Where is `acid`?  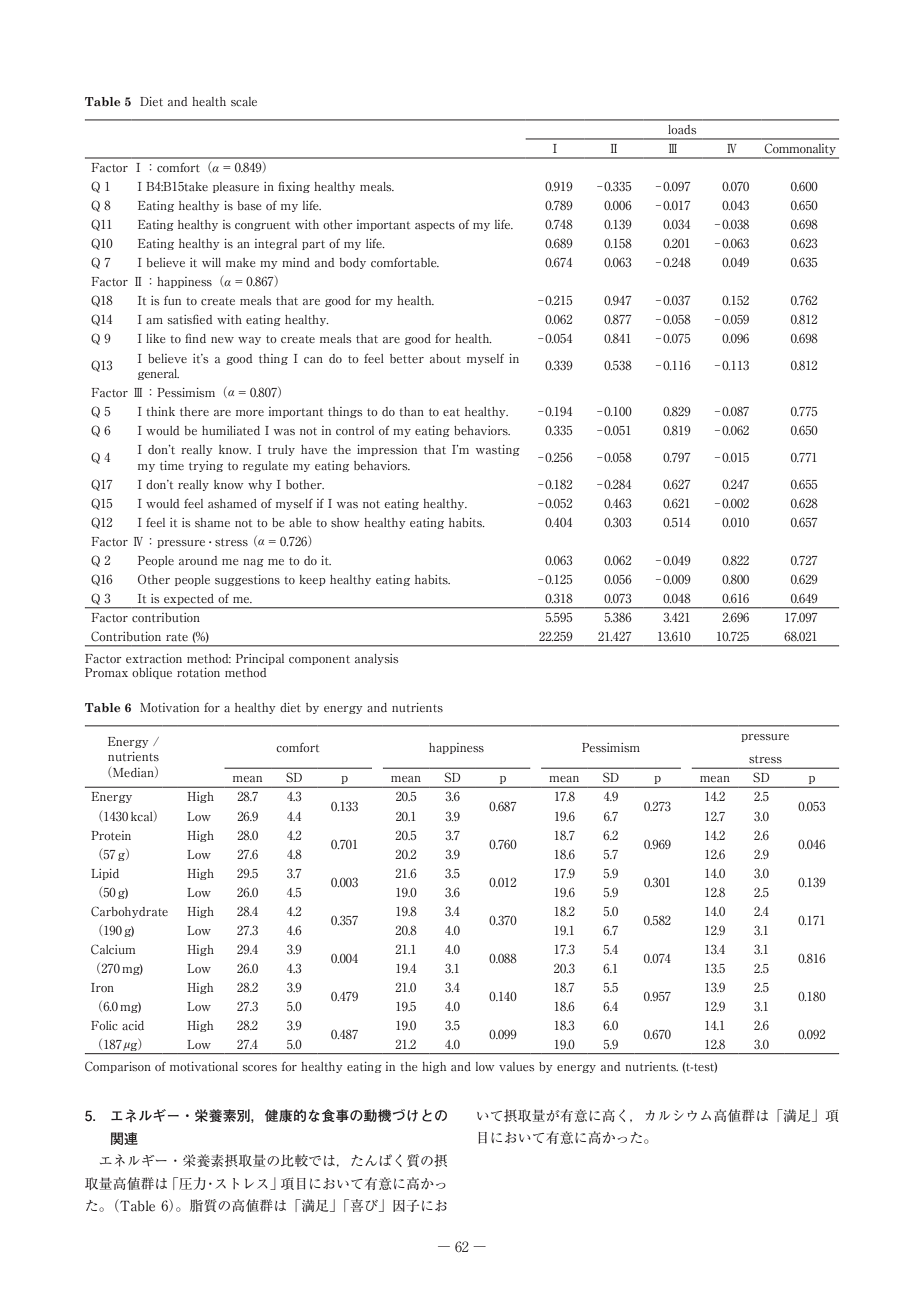 acid is located at coordinates (133, 1026).
